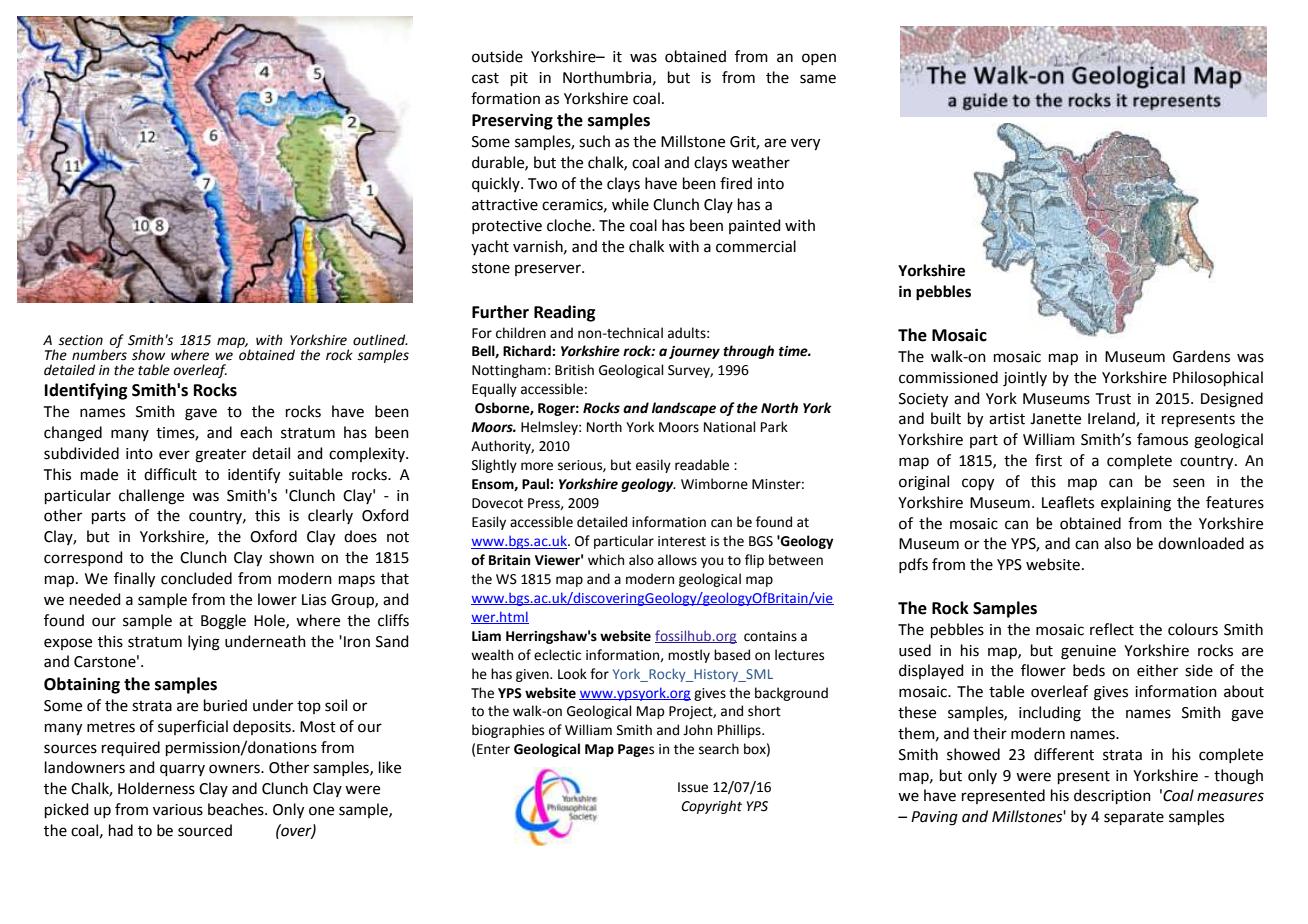 The height and width of the page is (924, 1308). What do you see at coordinates (1201, 356) in the page?
I see `Gardens` at bounding box center [1201, 356].
